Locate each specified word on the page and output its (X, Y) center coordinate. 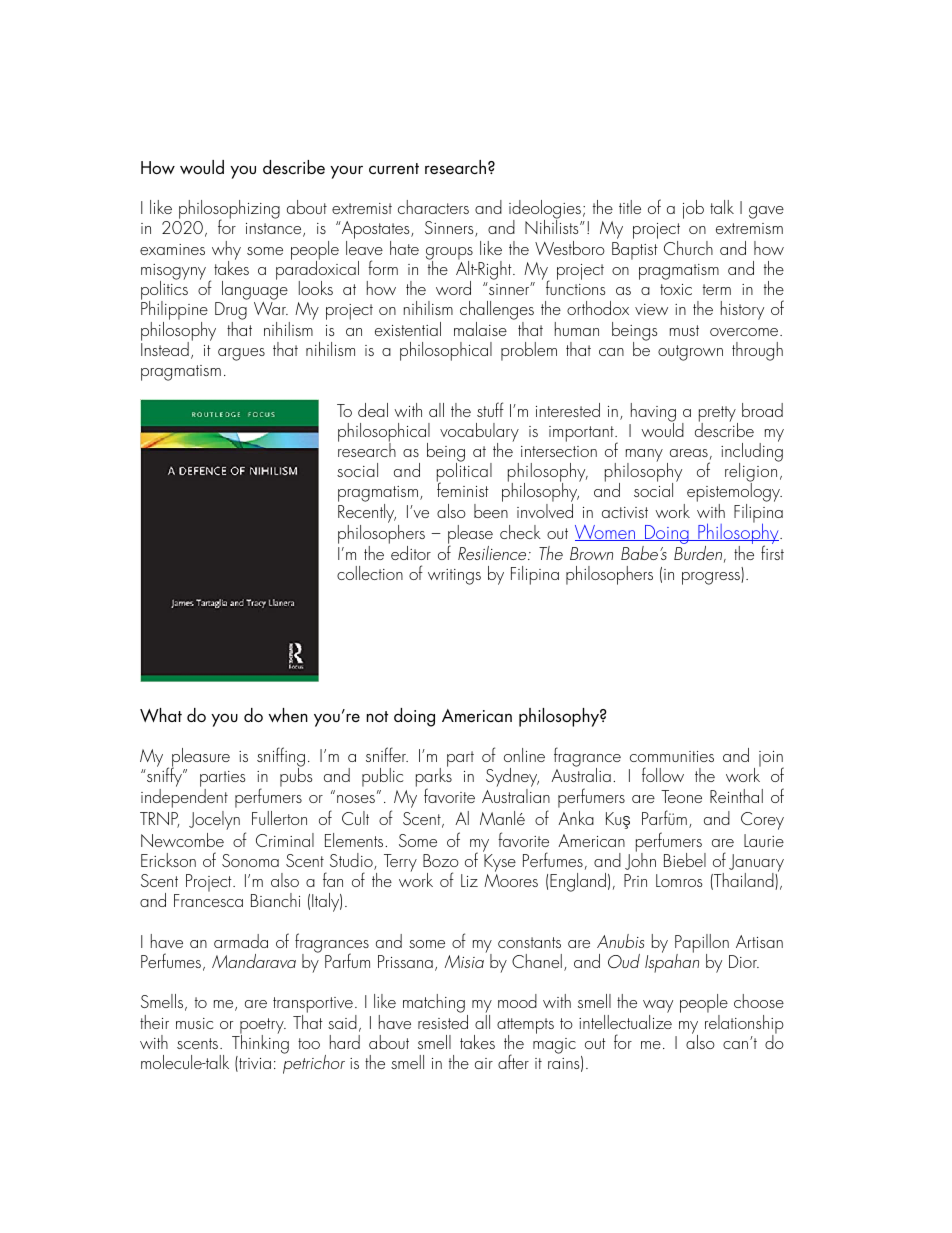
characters (433, 207)
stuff (490, 409)
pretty (718, 415)
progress (712, 578)
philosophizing (228, 211)
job (693, 209)
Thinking (260, 1043)
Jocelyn (214, 820)
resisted (443, 1022)
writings (454, 577)
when (288, 715)
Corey (762, 821)
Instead (165, 348)
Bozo (441, 860)
